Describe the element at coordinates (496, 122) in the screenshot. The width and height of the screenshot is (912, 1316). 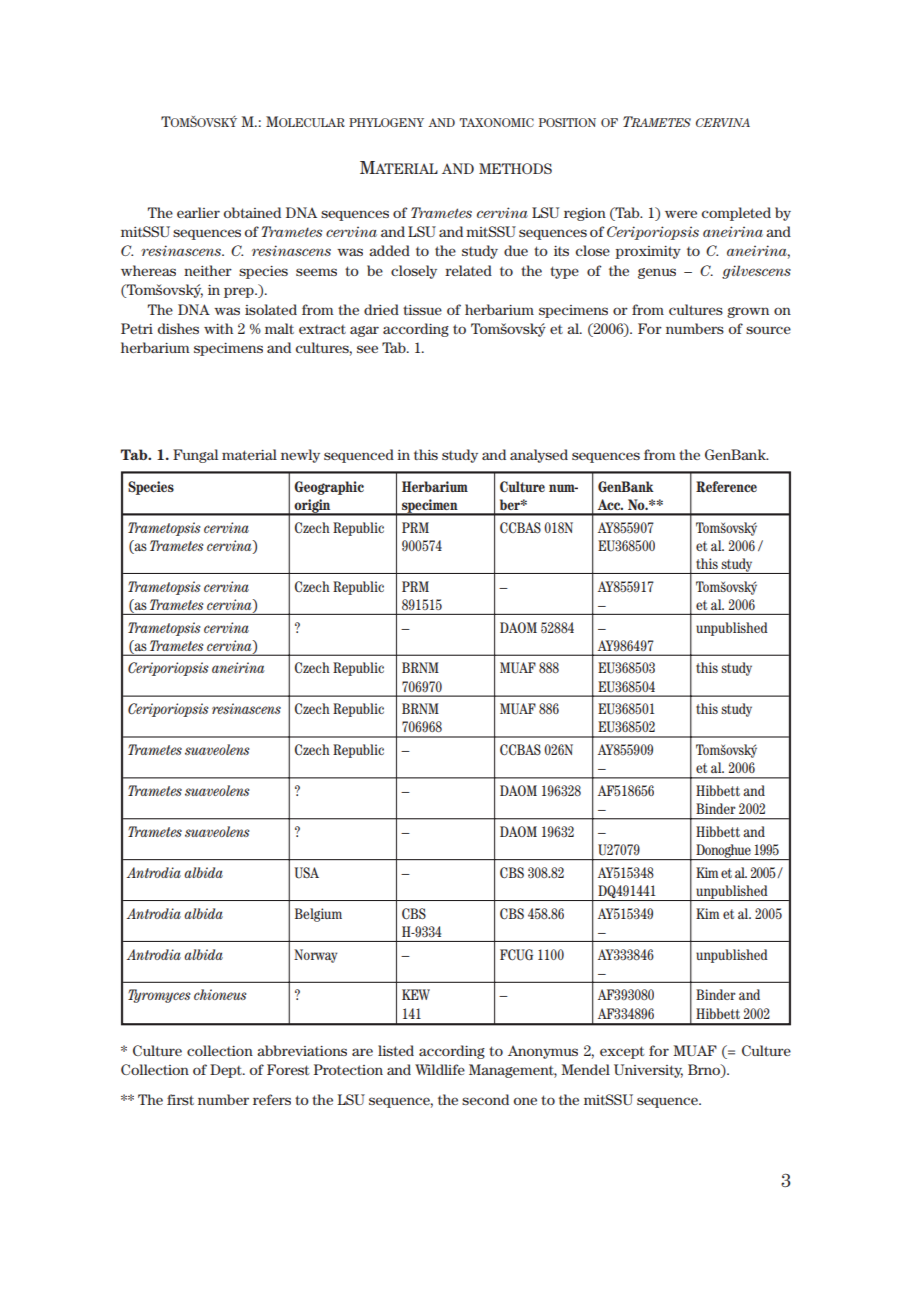
I see `TAXONOMIC` at that location.
